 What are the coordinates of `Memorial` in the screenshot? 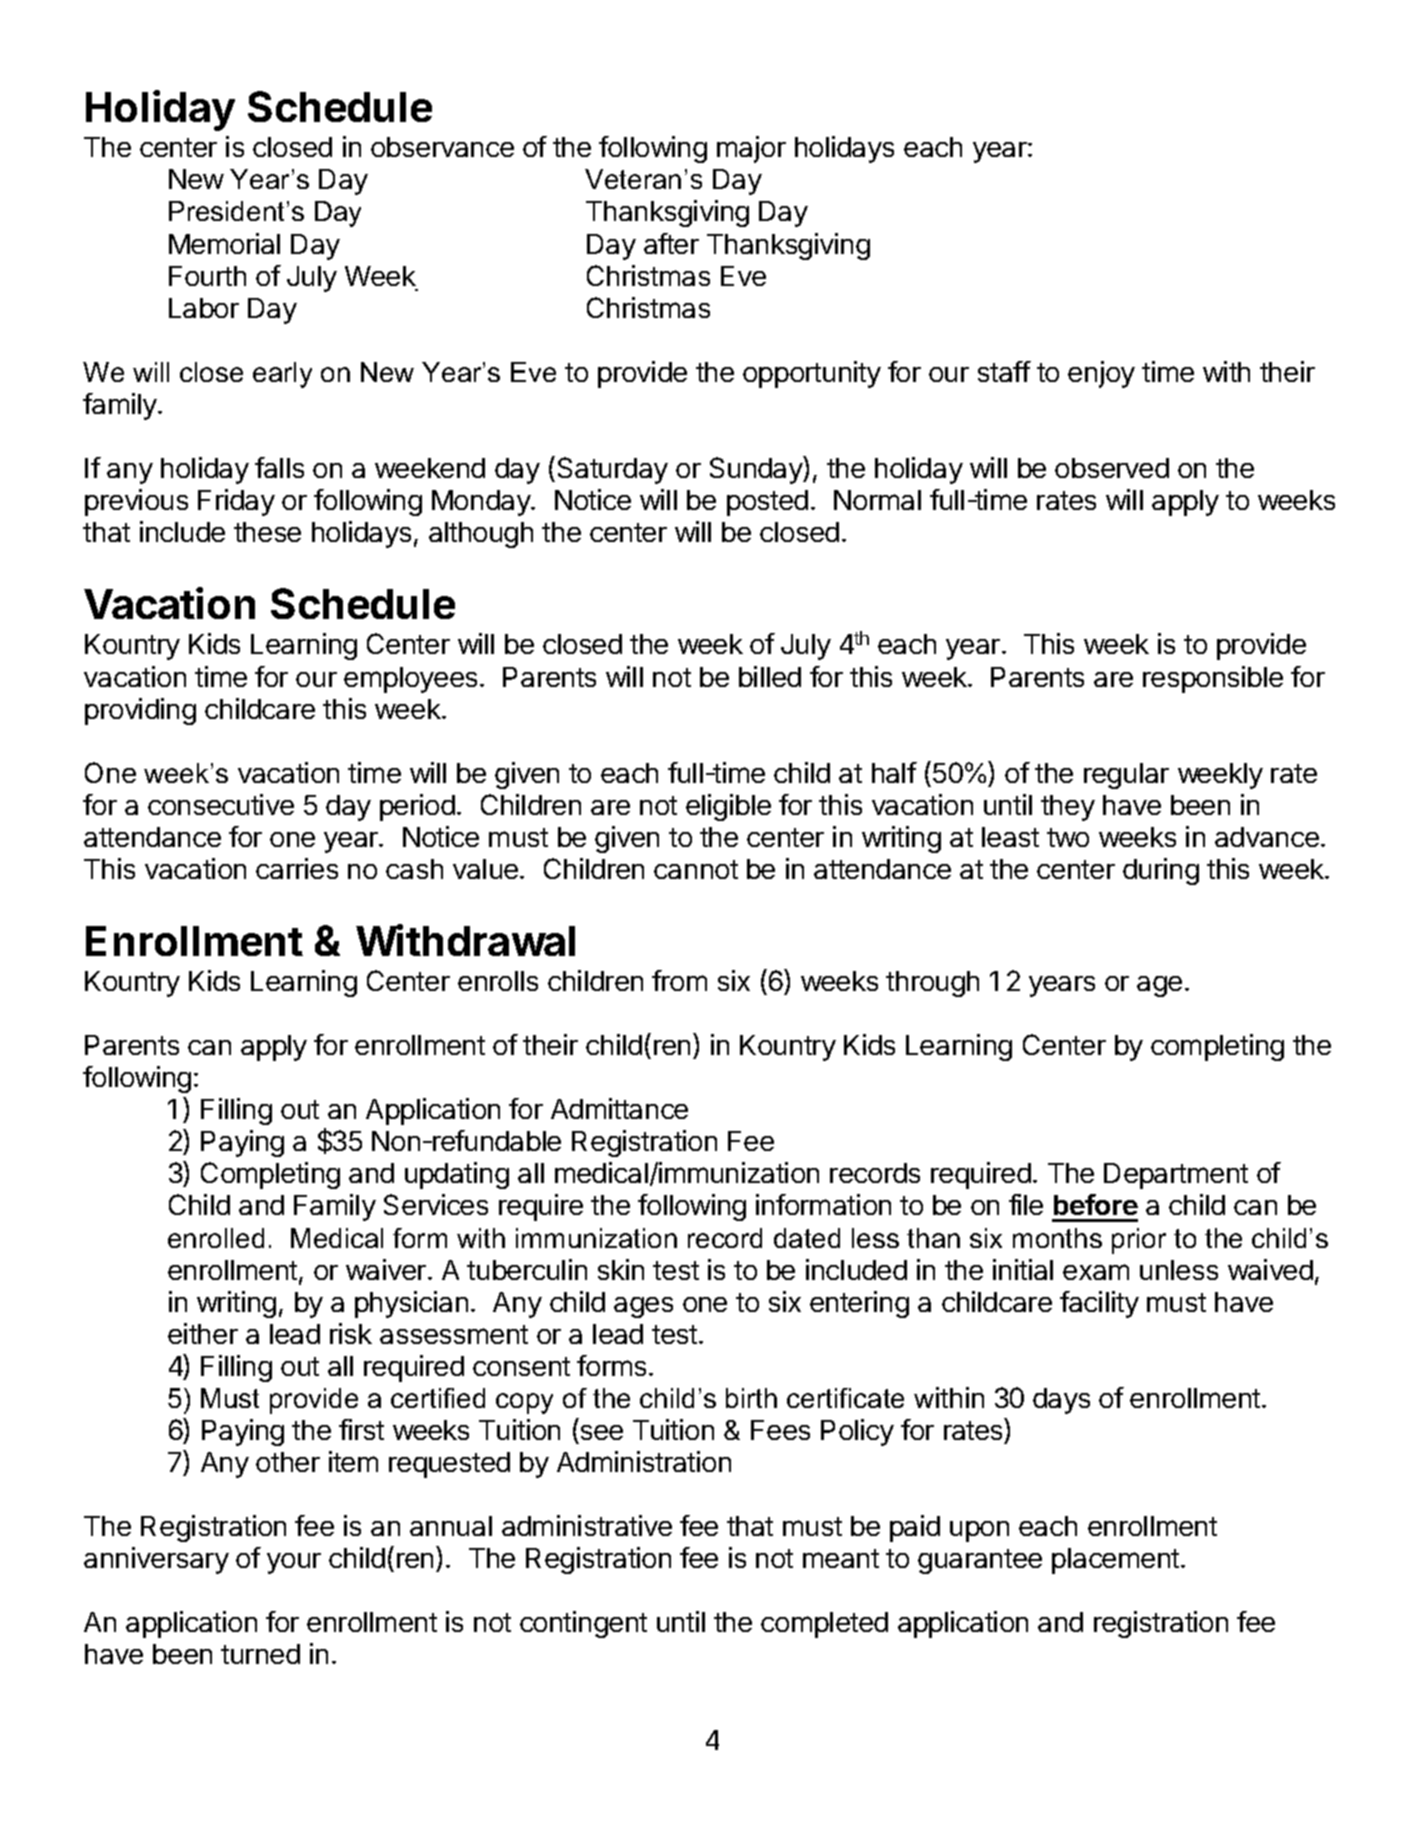 It's located at (224, 243).
